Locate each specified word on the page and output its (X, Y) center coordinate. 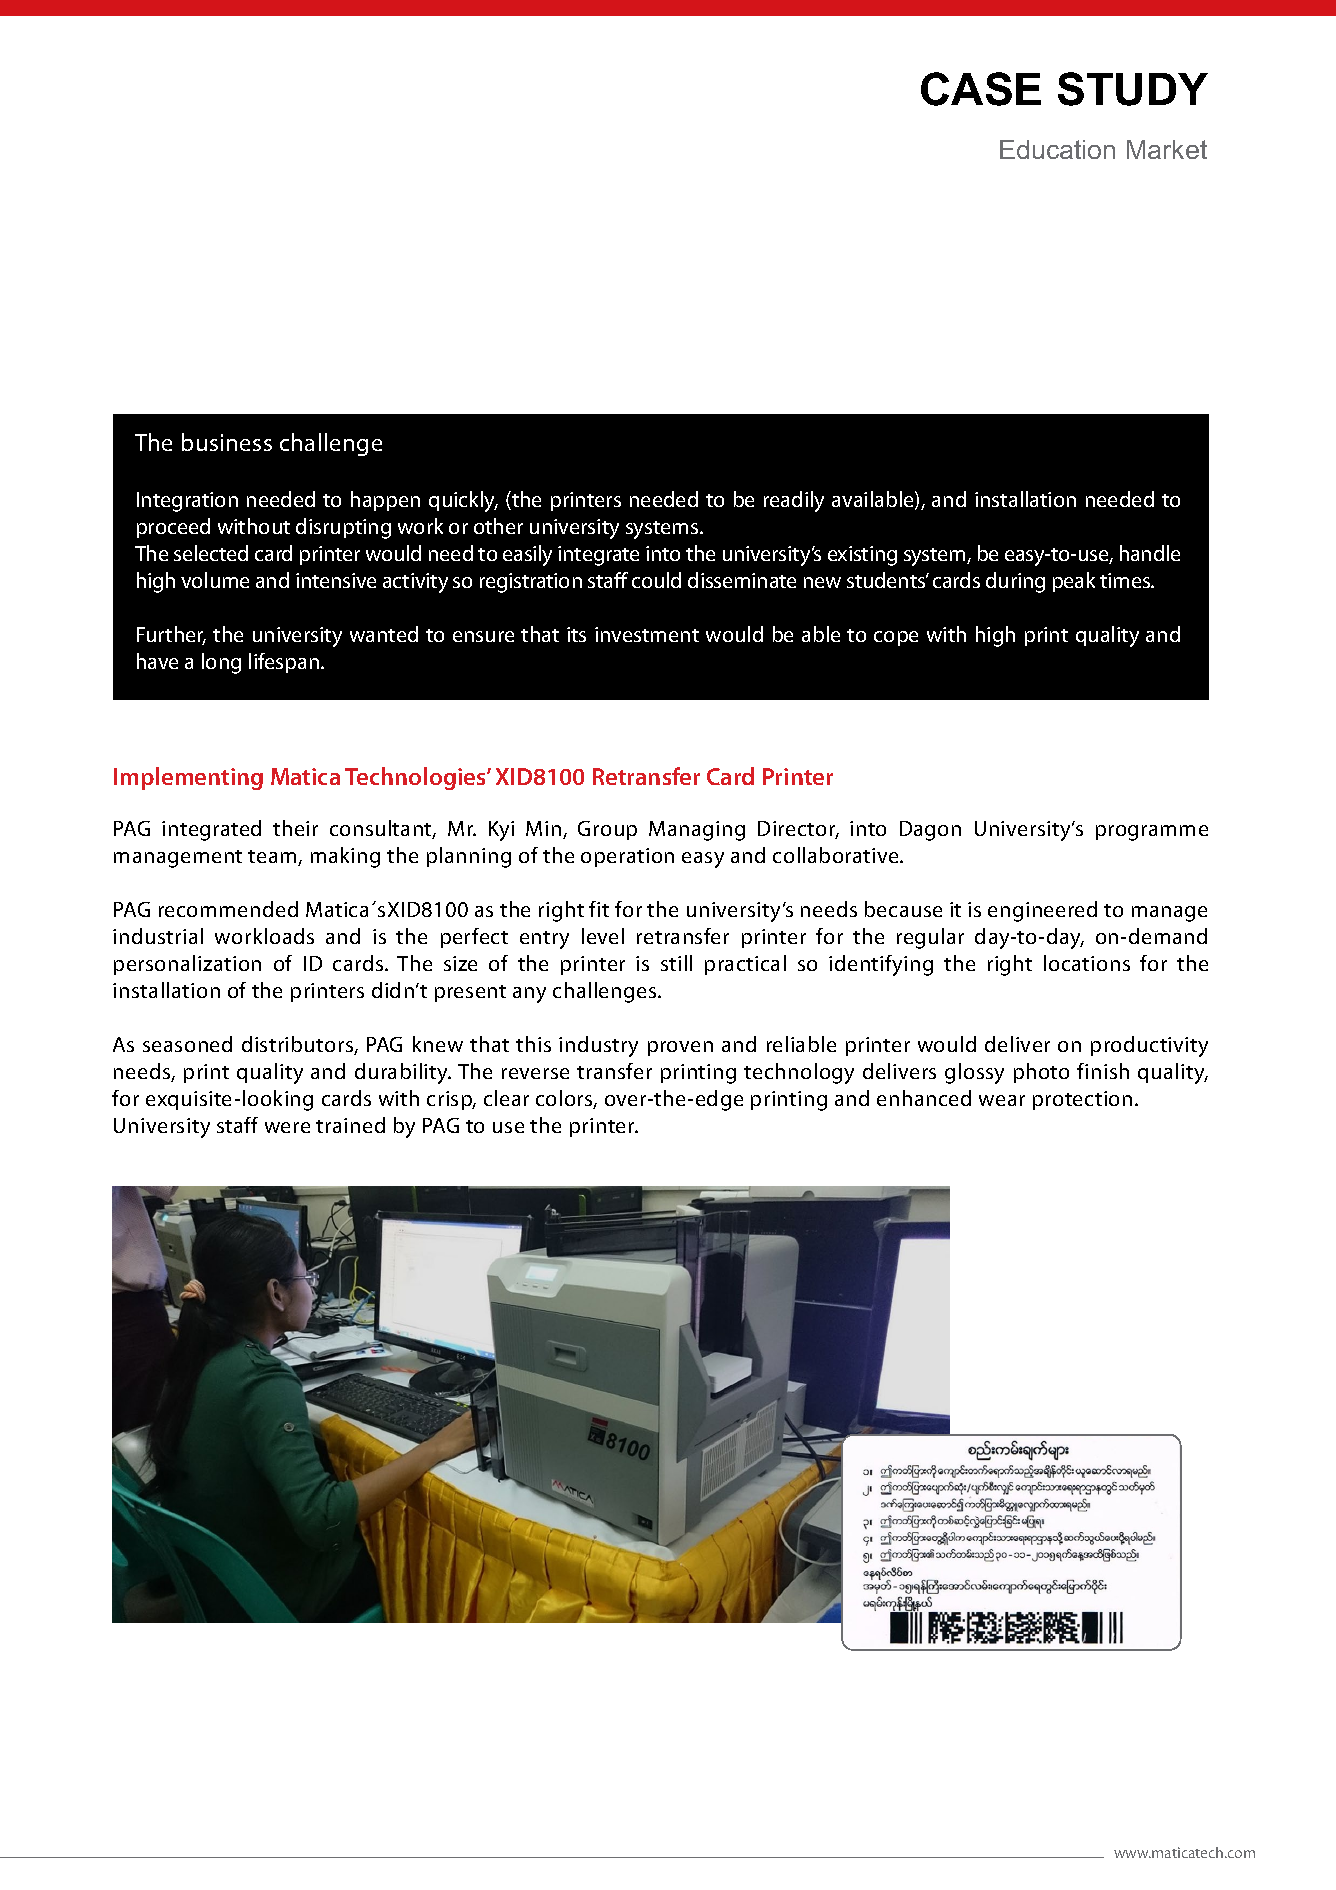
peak (1074, 582)
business (227, 442)
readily (794, 501)
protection (1082, 1100)
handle (1150, 553)
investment (647, 634)
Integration (187, 502)
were (287, 1127)
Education (1057, 149)
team (273, 858)
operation (627, 857)
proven (680, 1048)
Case (981, 89)
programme (1152, 833)
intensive (336, 580)
